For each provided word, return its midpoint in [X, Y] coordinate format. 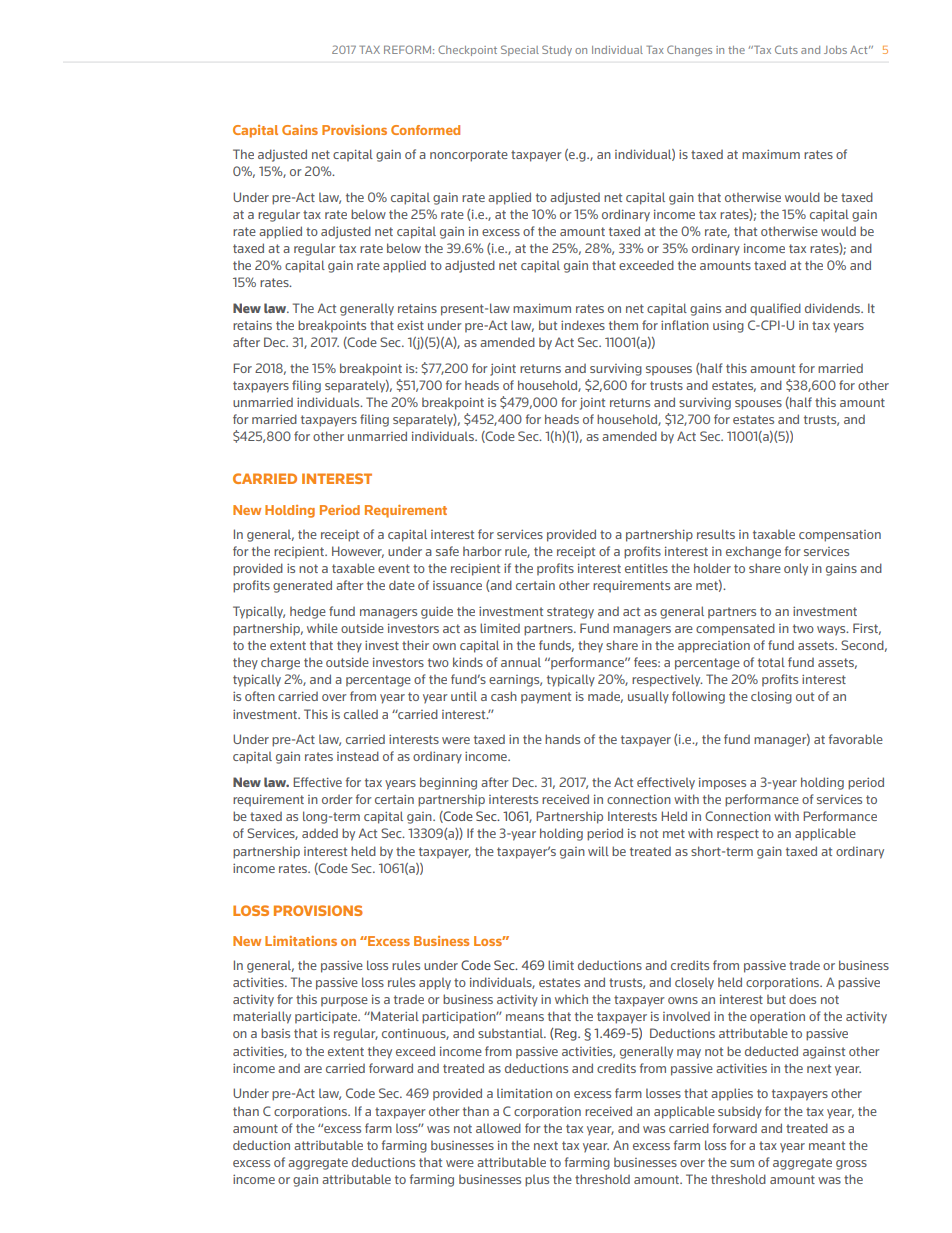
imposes [722, 783]
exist [410, 325]
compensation [840, 536]
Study [557, 50]
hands [562, 739]
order [337, 799]
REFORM [409, 49]
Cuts [786, 49]
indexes [583, 325]
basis [275, 1033]
